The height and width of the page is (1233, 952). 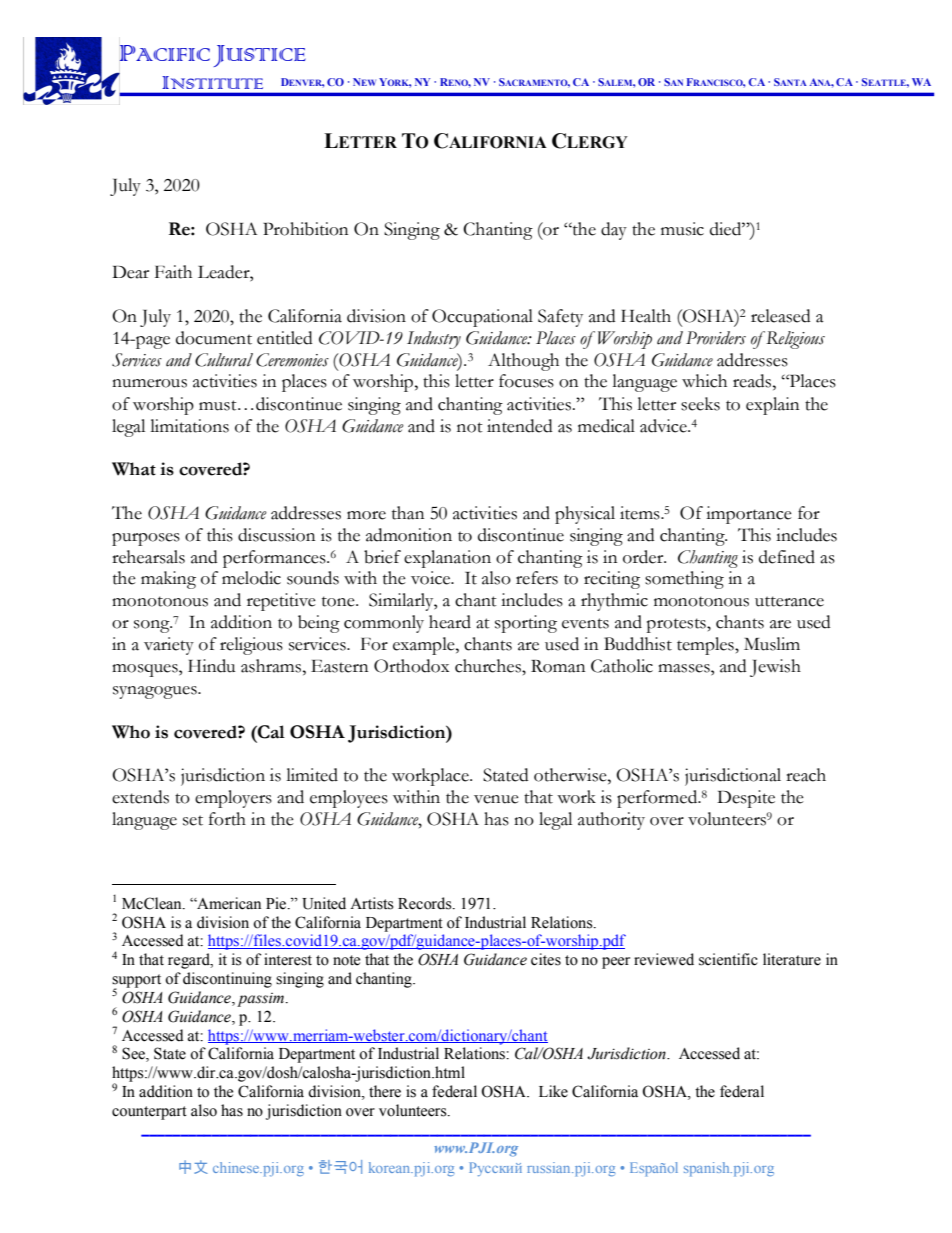 What do you see at coordinates (149, 1113) in the page?
I see `counterpart` at bounding box center [149, 1113].
